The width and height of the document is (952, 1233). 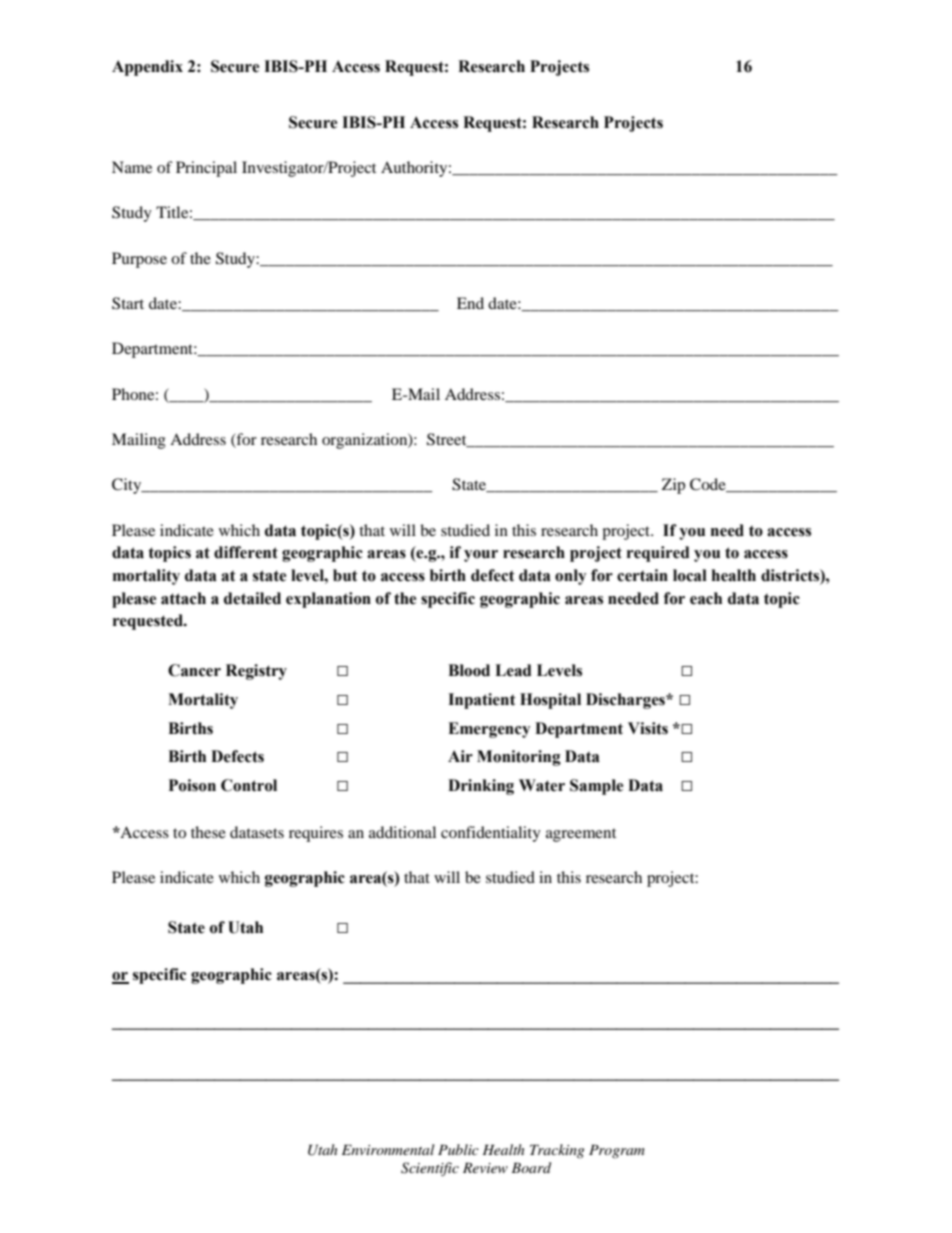 I want to click on Scientific, so click(x=430, y=1169).
